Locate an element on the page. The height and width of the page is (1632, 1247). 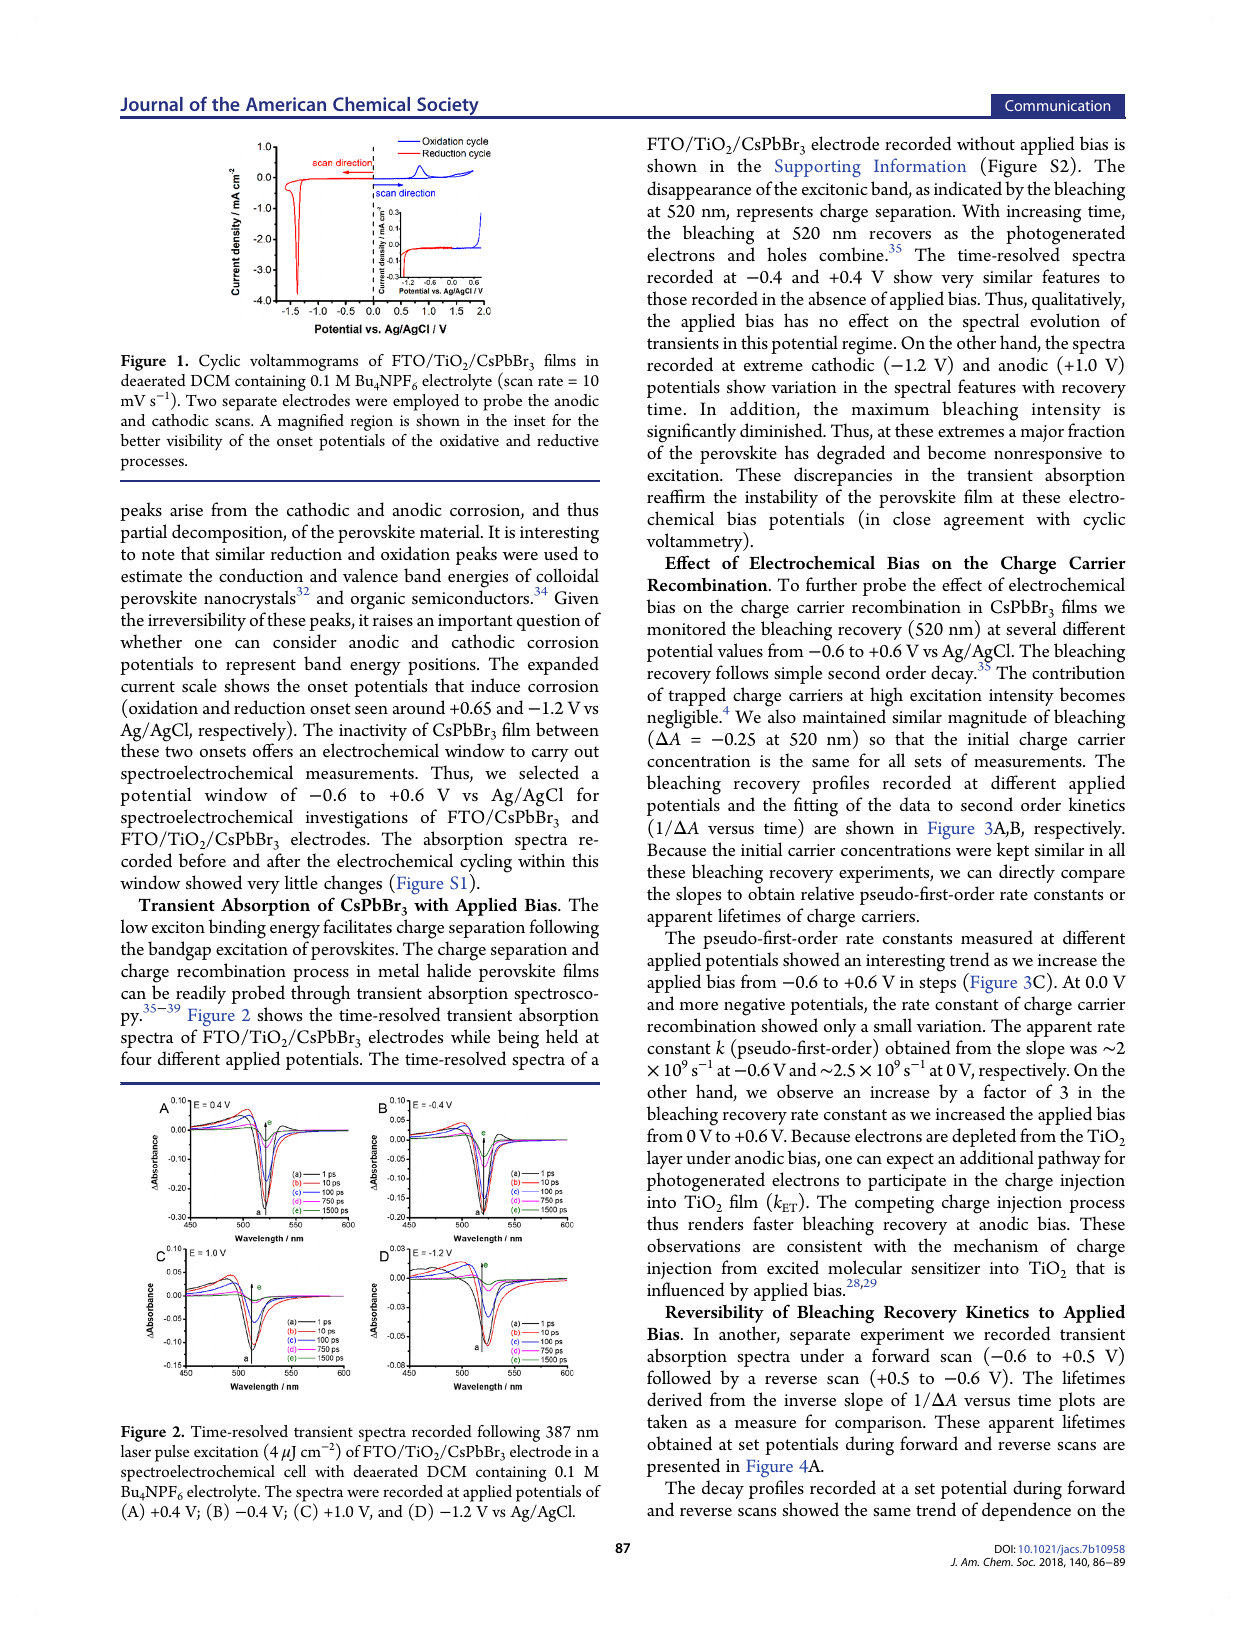
selected is located at coordinates (549, 772).
